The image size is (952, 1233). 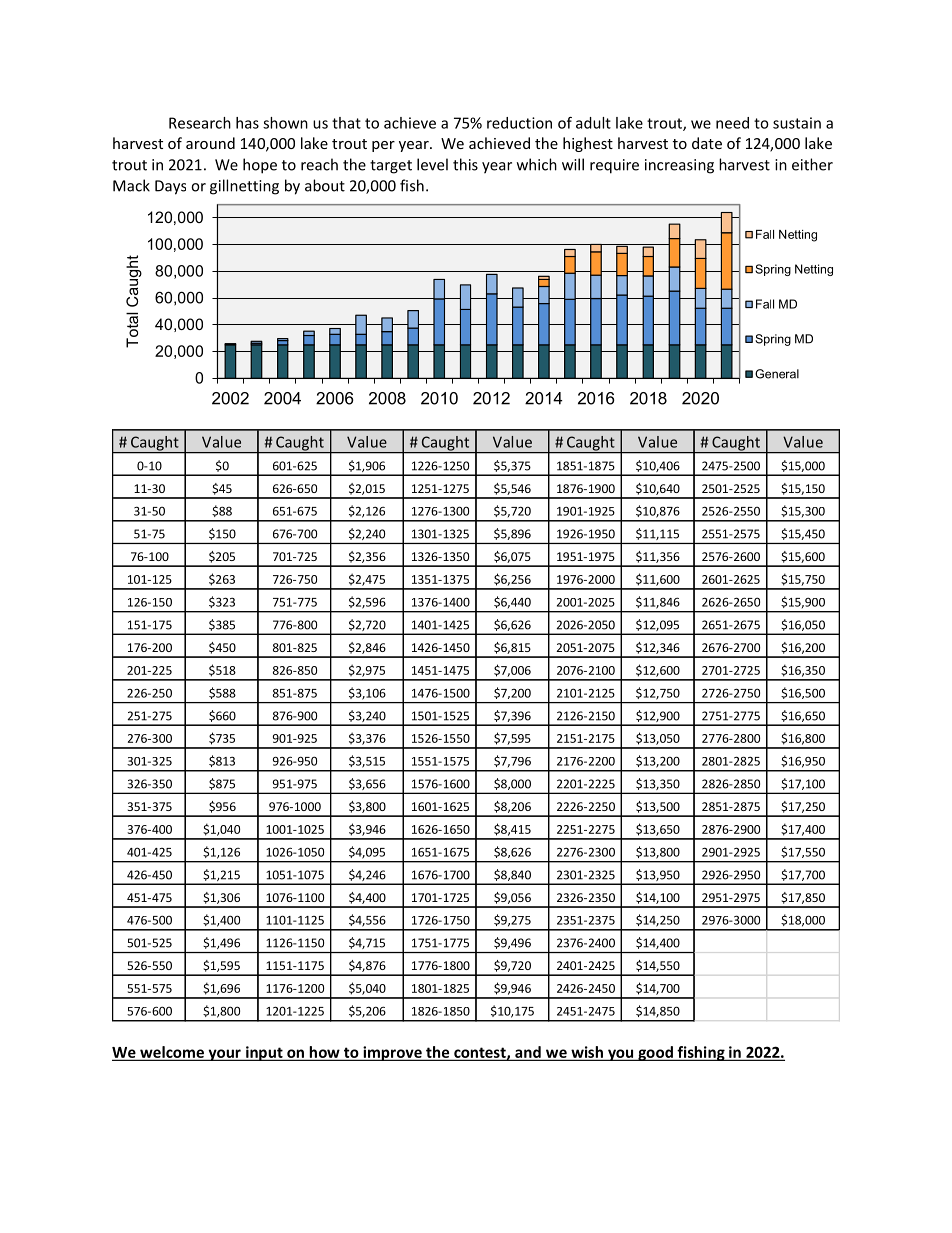 What do you see at coordinates (679, 166) in the document?
I see `increasing` at bounding box center [679, 166].
